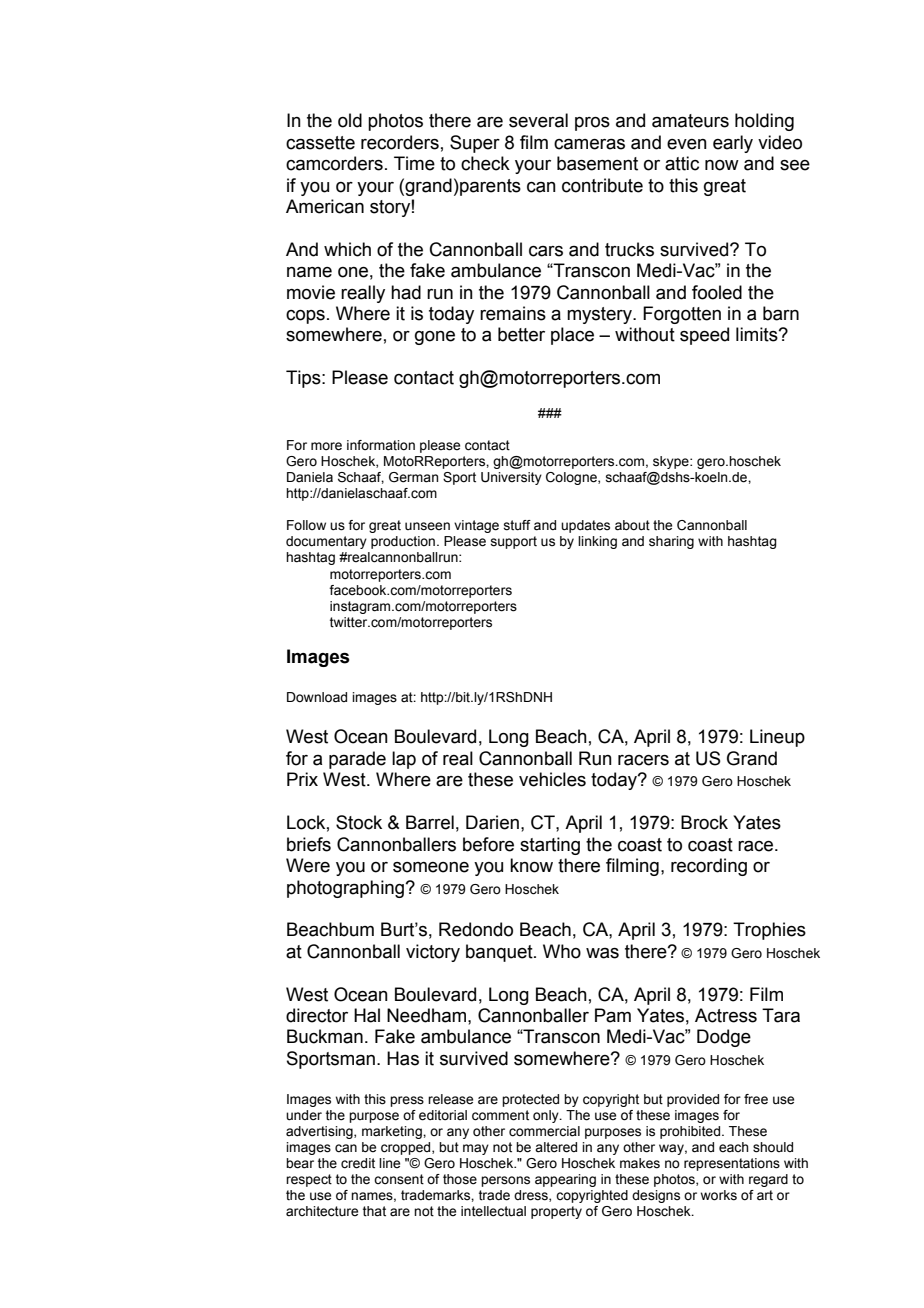  I want to click on early, so click(733, 144).
